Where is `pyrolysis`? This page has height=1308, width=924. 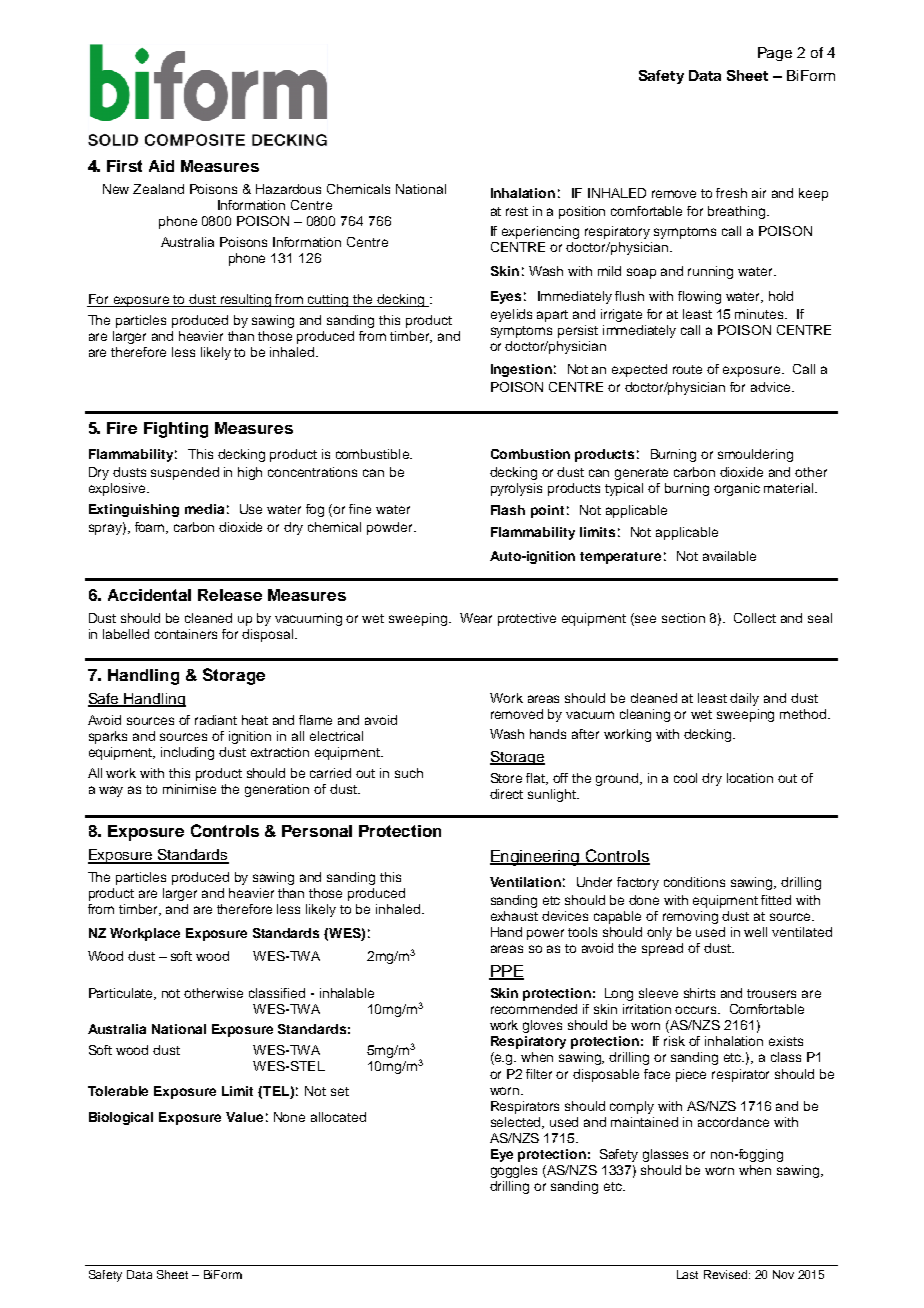
pyrolysis is located at coordinates (516, 489).
